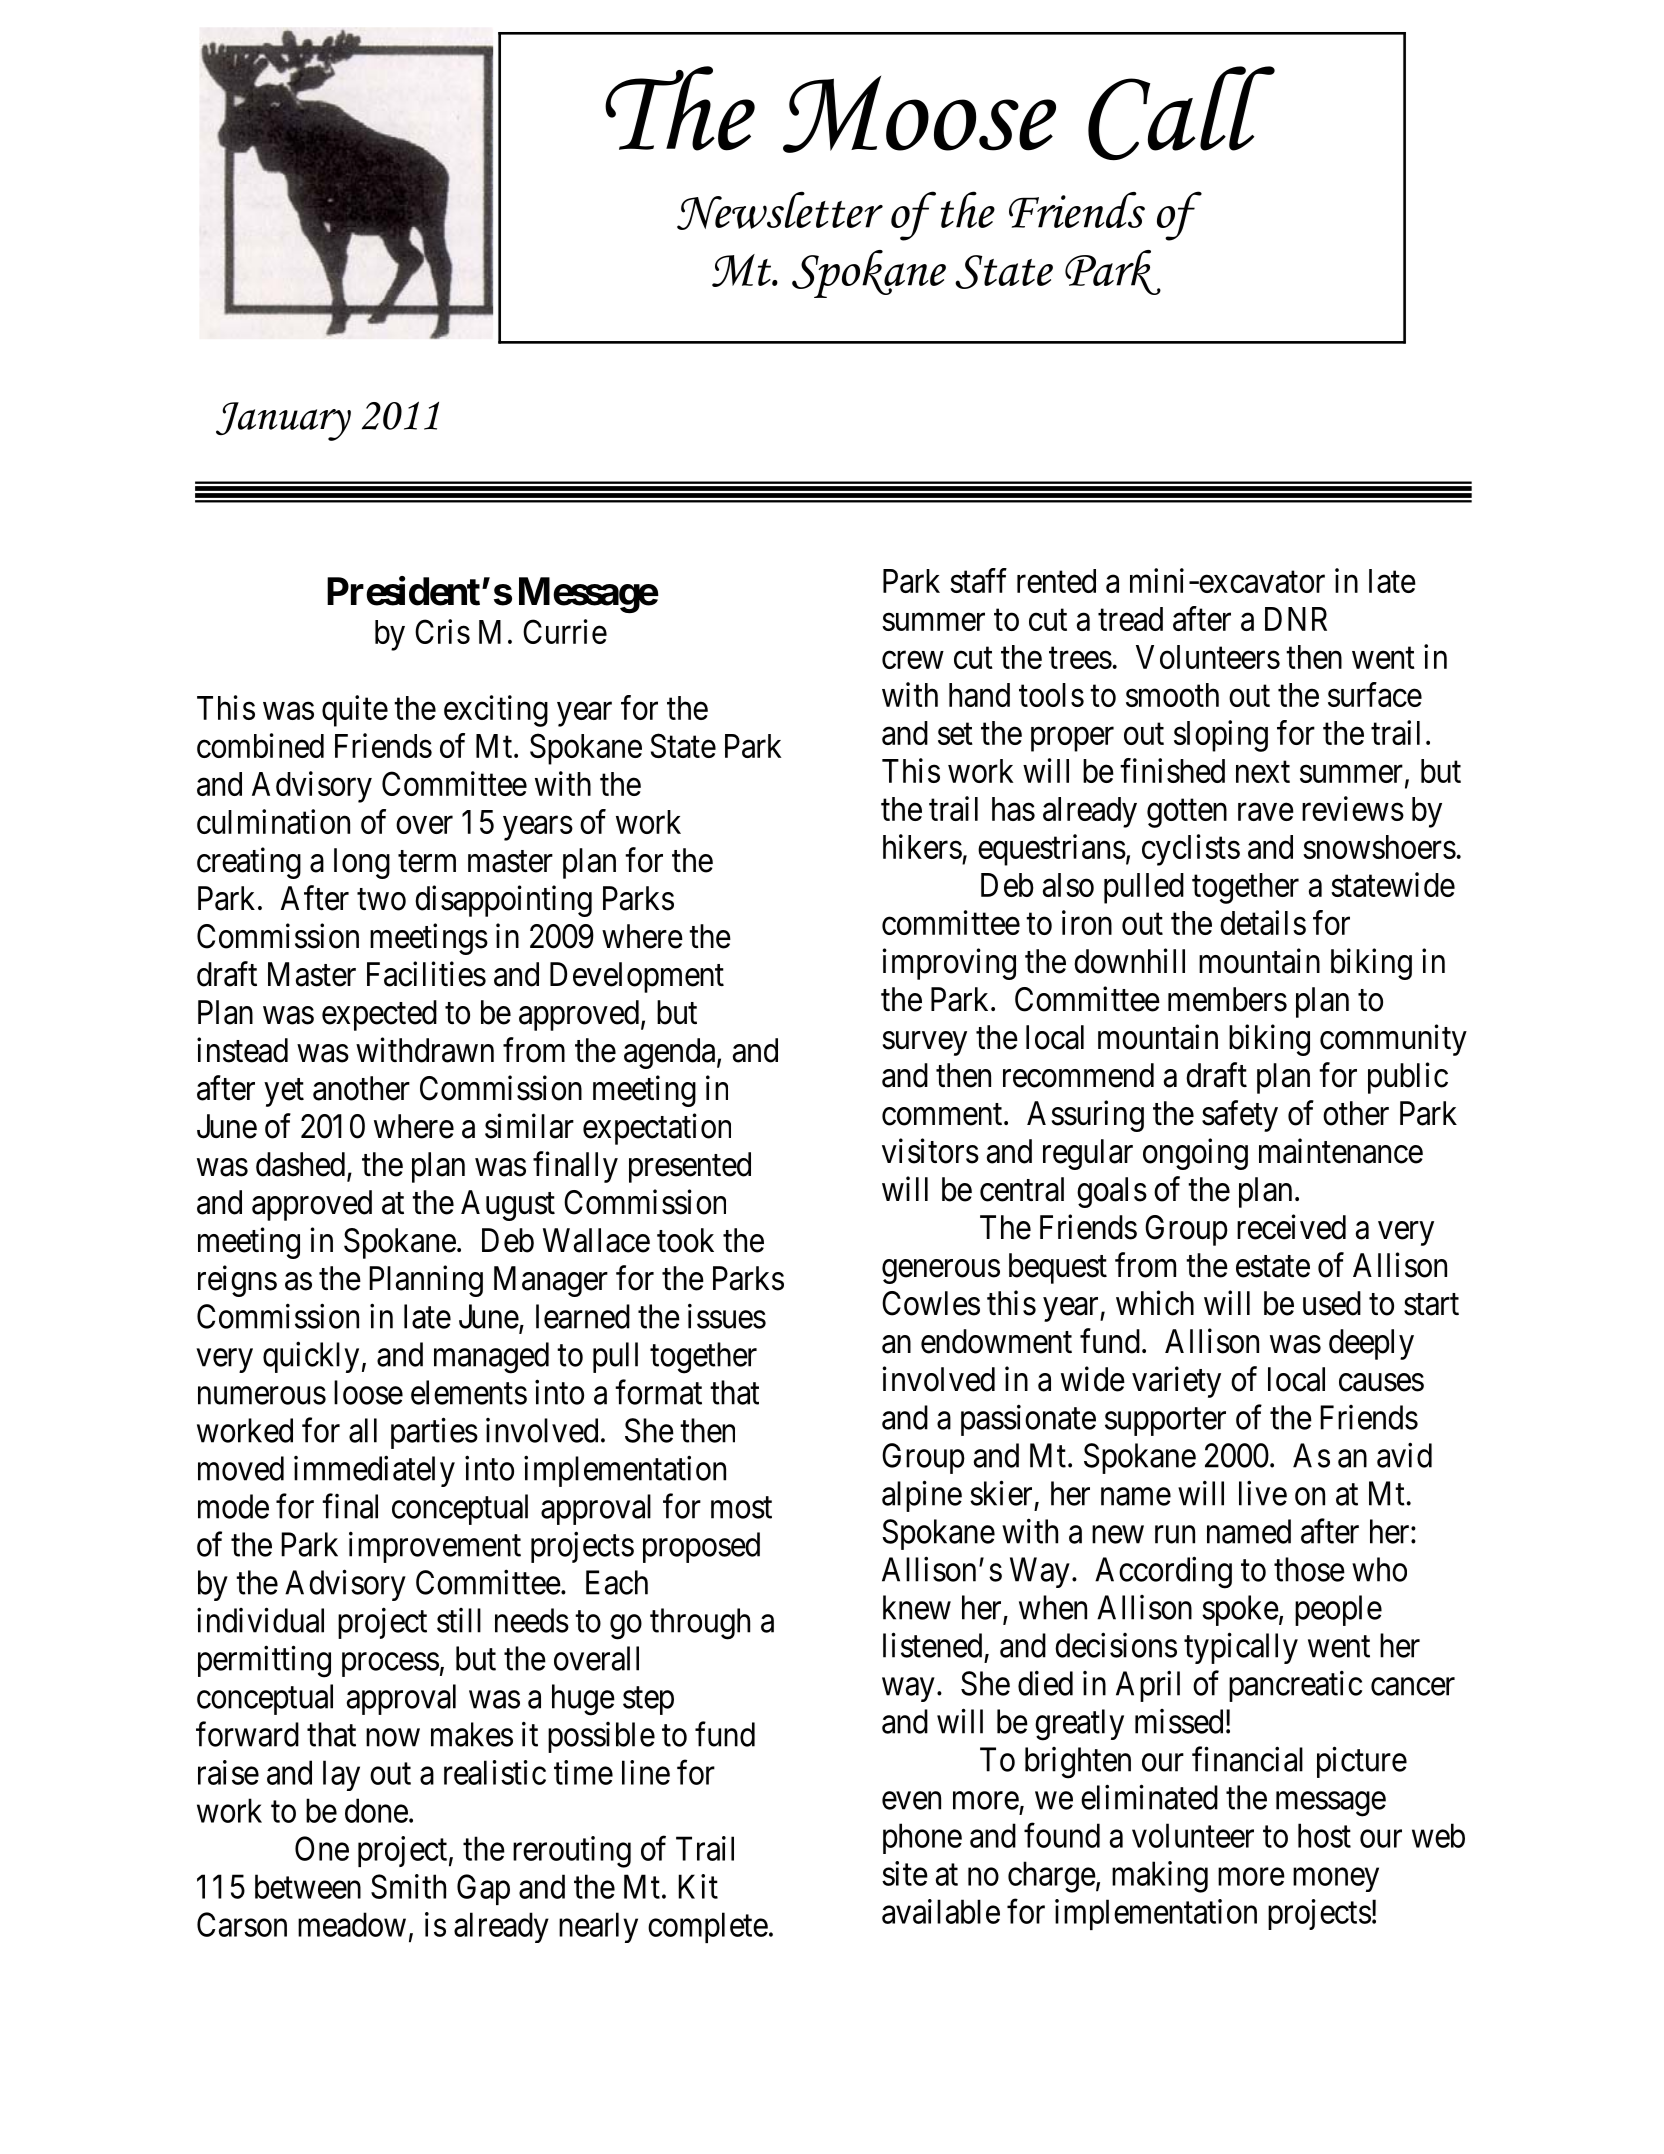 This screenshot has width=1664, height=2154. What do you see at coordinates (1240, 1116) in the screenshot?
I see `safety` at bounding box center [1240, 1116].
